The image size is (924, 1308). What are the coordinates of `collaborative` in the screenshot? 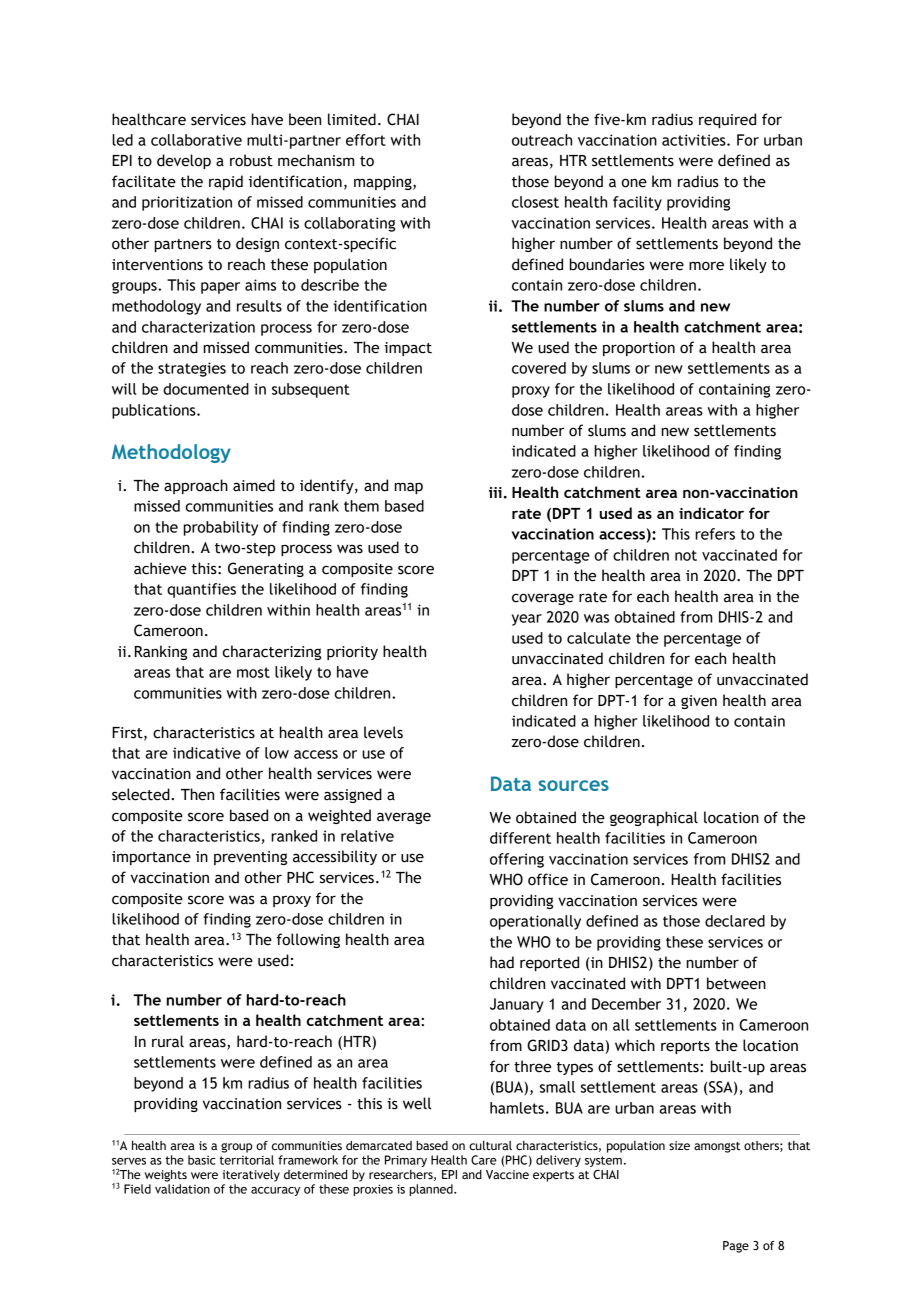 It's located at (196, 140).
